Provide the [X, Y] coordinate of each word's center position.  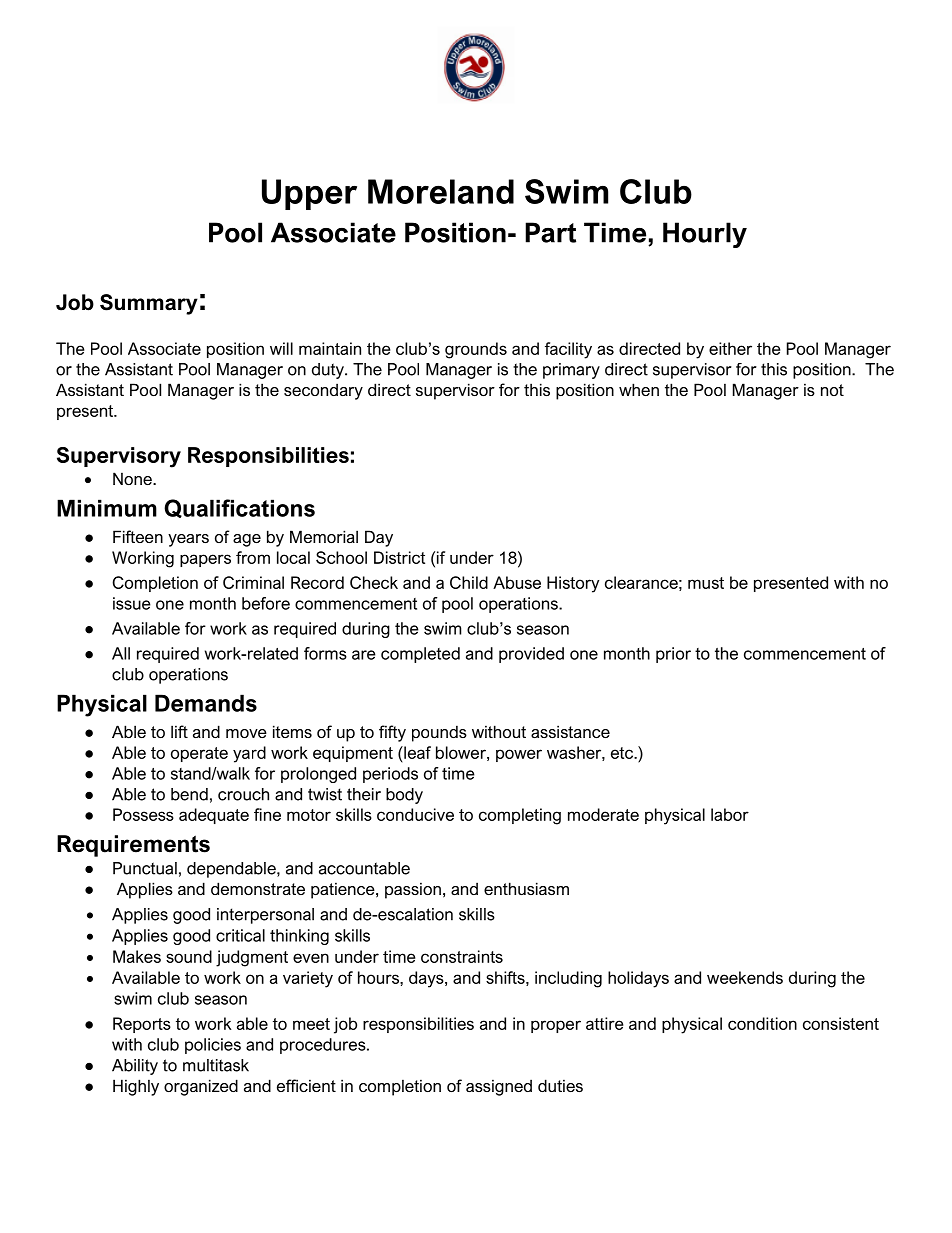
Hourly [705, 235]
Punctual [145, 868]
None [133, 478]
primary [571, 371]
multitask [216, 1065]
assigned [499, 1087]
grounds [476, 350]
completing [520, 816]
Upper [309, 194]
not [832, 390]
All [121, 653]
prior [673, 655]
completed [420, 655]
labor [730, 814]
